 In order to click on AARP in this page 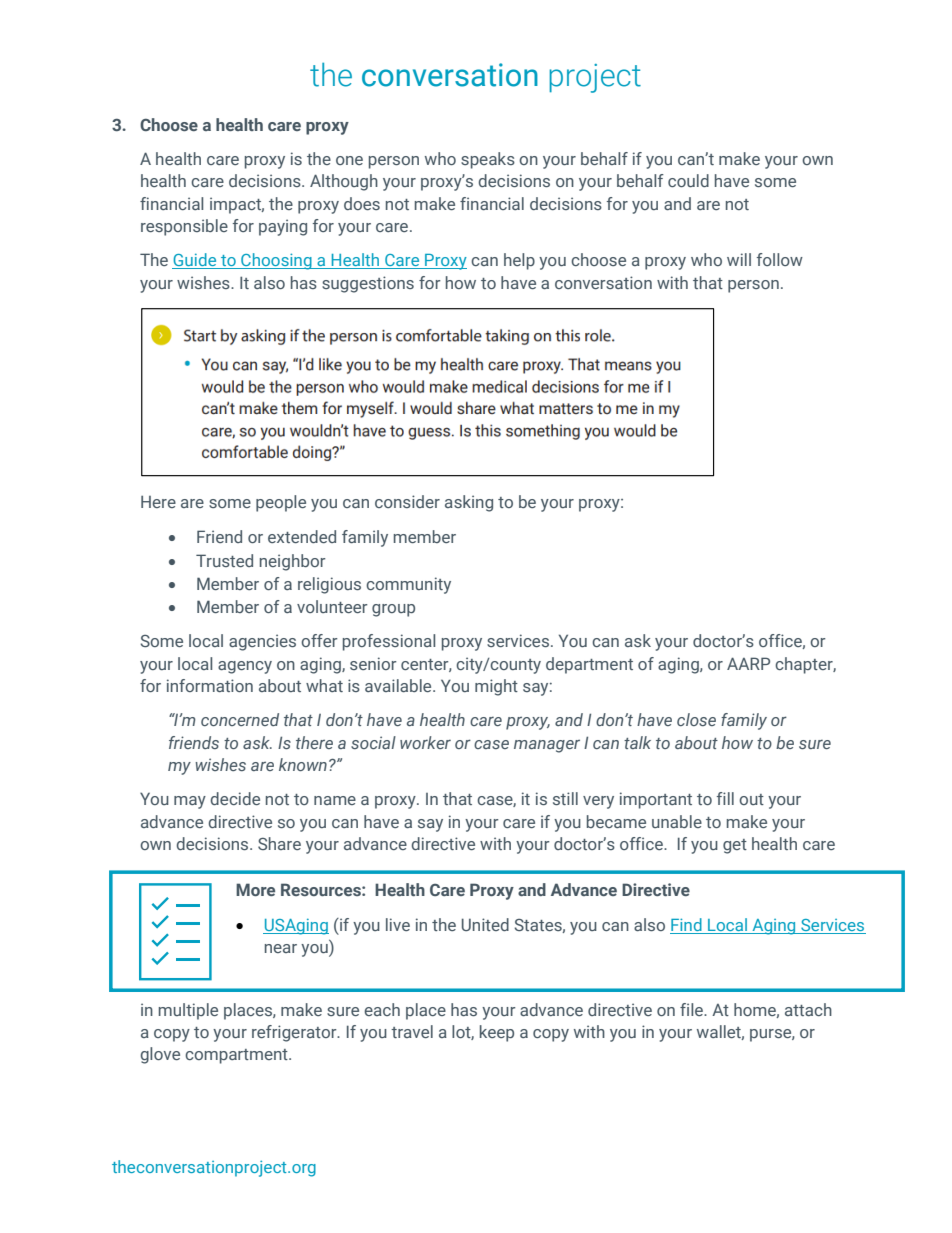, I will do `click(748, 663)`.
